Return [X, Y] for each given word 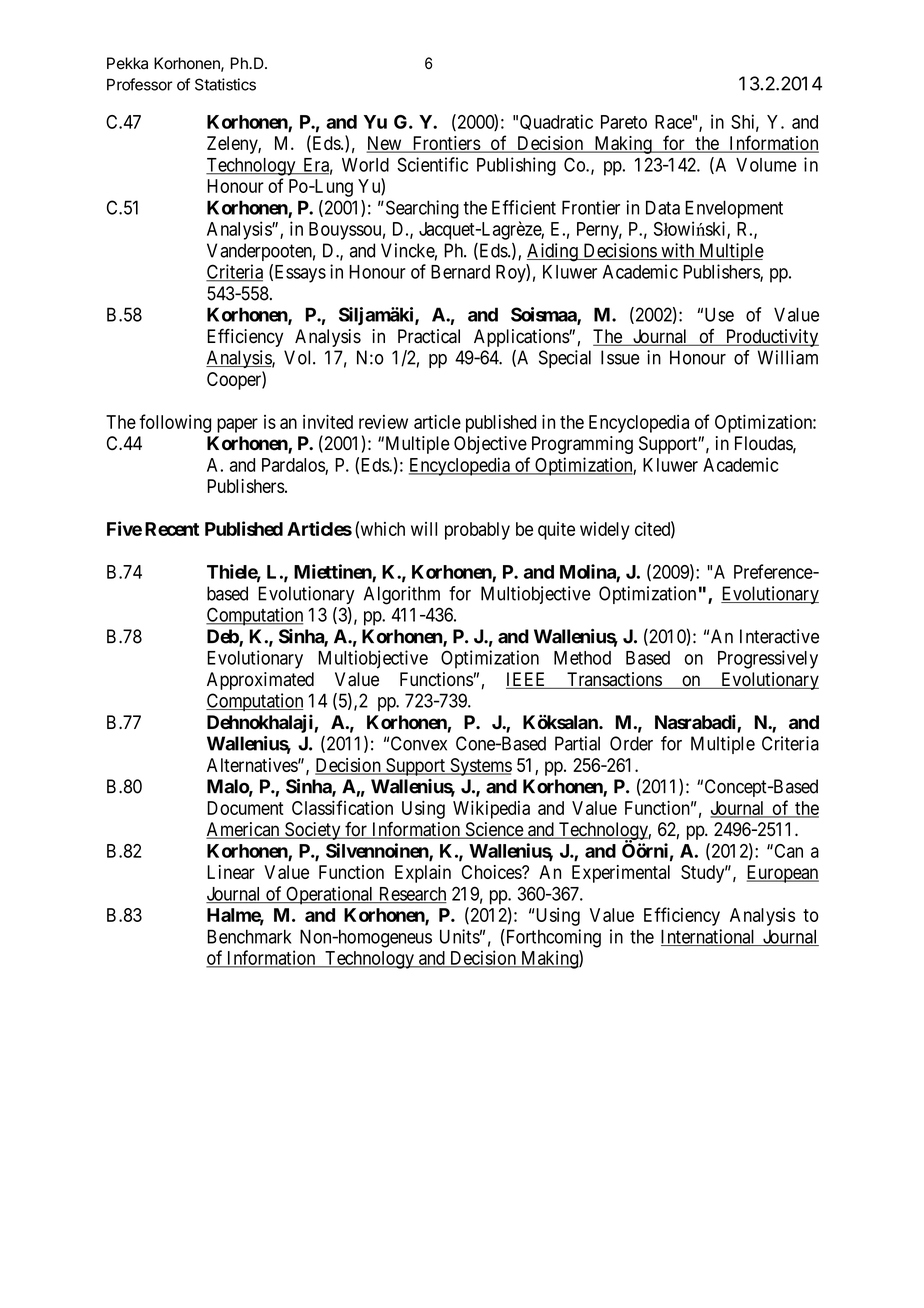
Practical [429, 336]
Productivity [771, 338]
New [385, 144]
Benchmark [249, 936]
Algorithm [402, 595]
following [175, 423]
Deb [223, 637]
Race [673, 122]
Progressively [768, 659]
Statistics [225, 84]
